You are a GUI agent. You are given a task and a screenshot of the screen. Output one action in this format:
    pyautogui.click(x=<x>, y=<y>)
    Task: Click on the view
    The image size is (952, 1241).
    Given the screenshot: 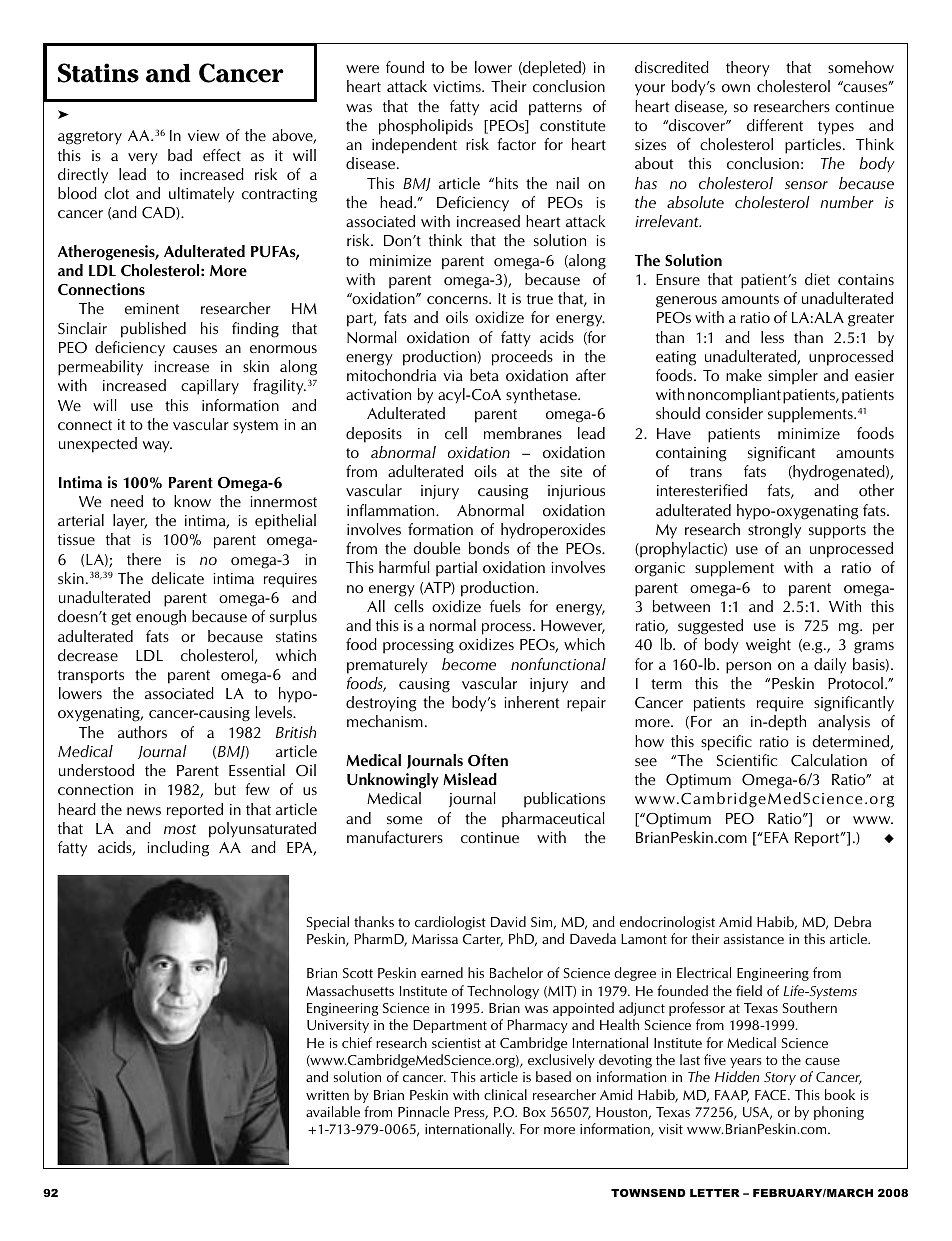 What is the action you would take?
    pyautogui.click(x=204, y=135)
